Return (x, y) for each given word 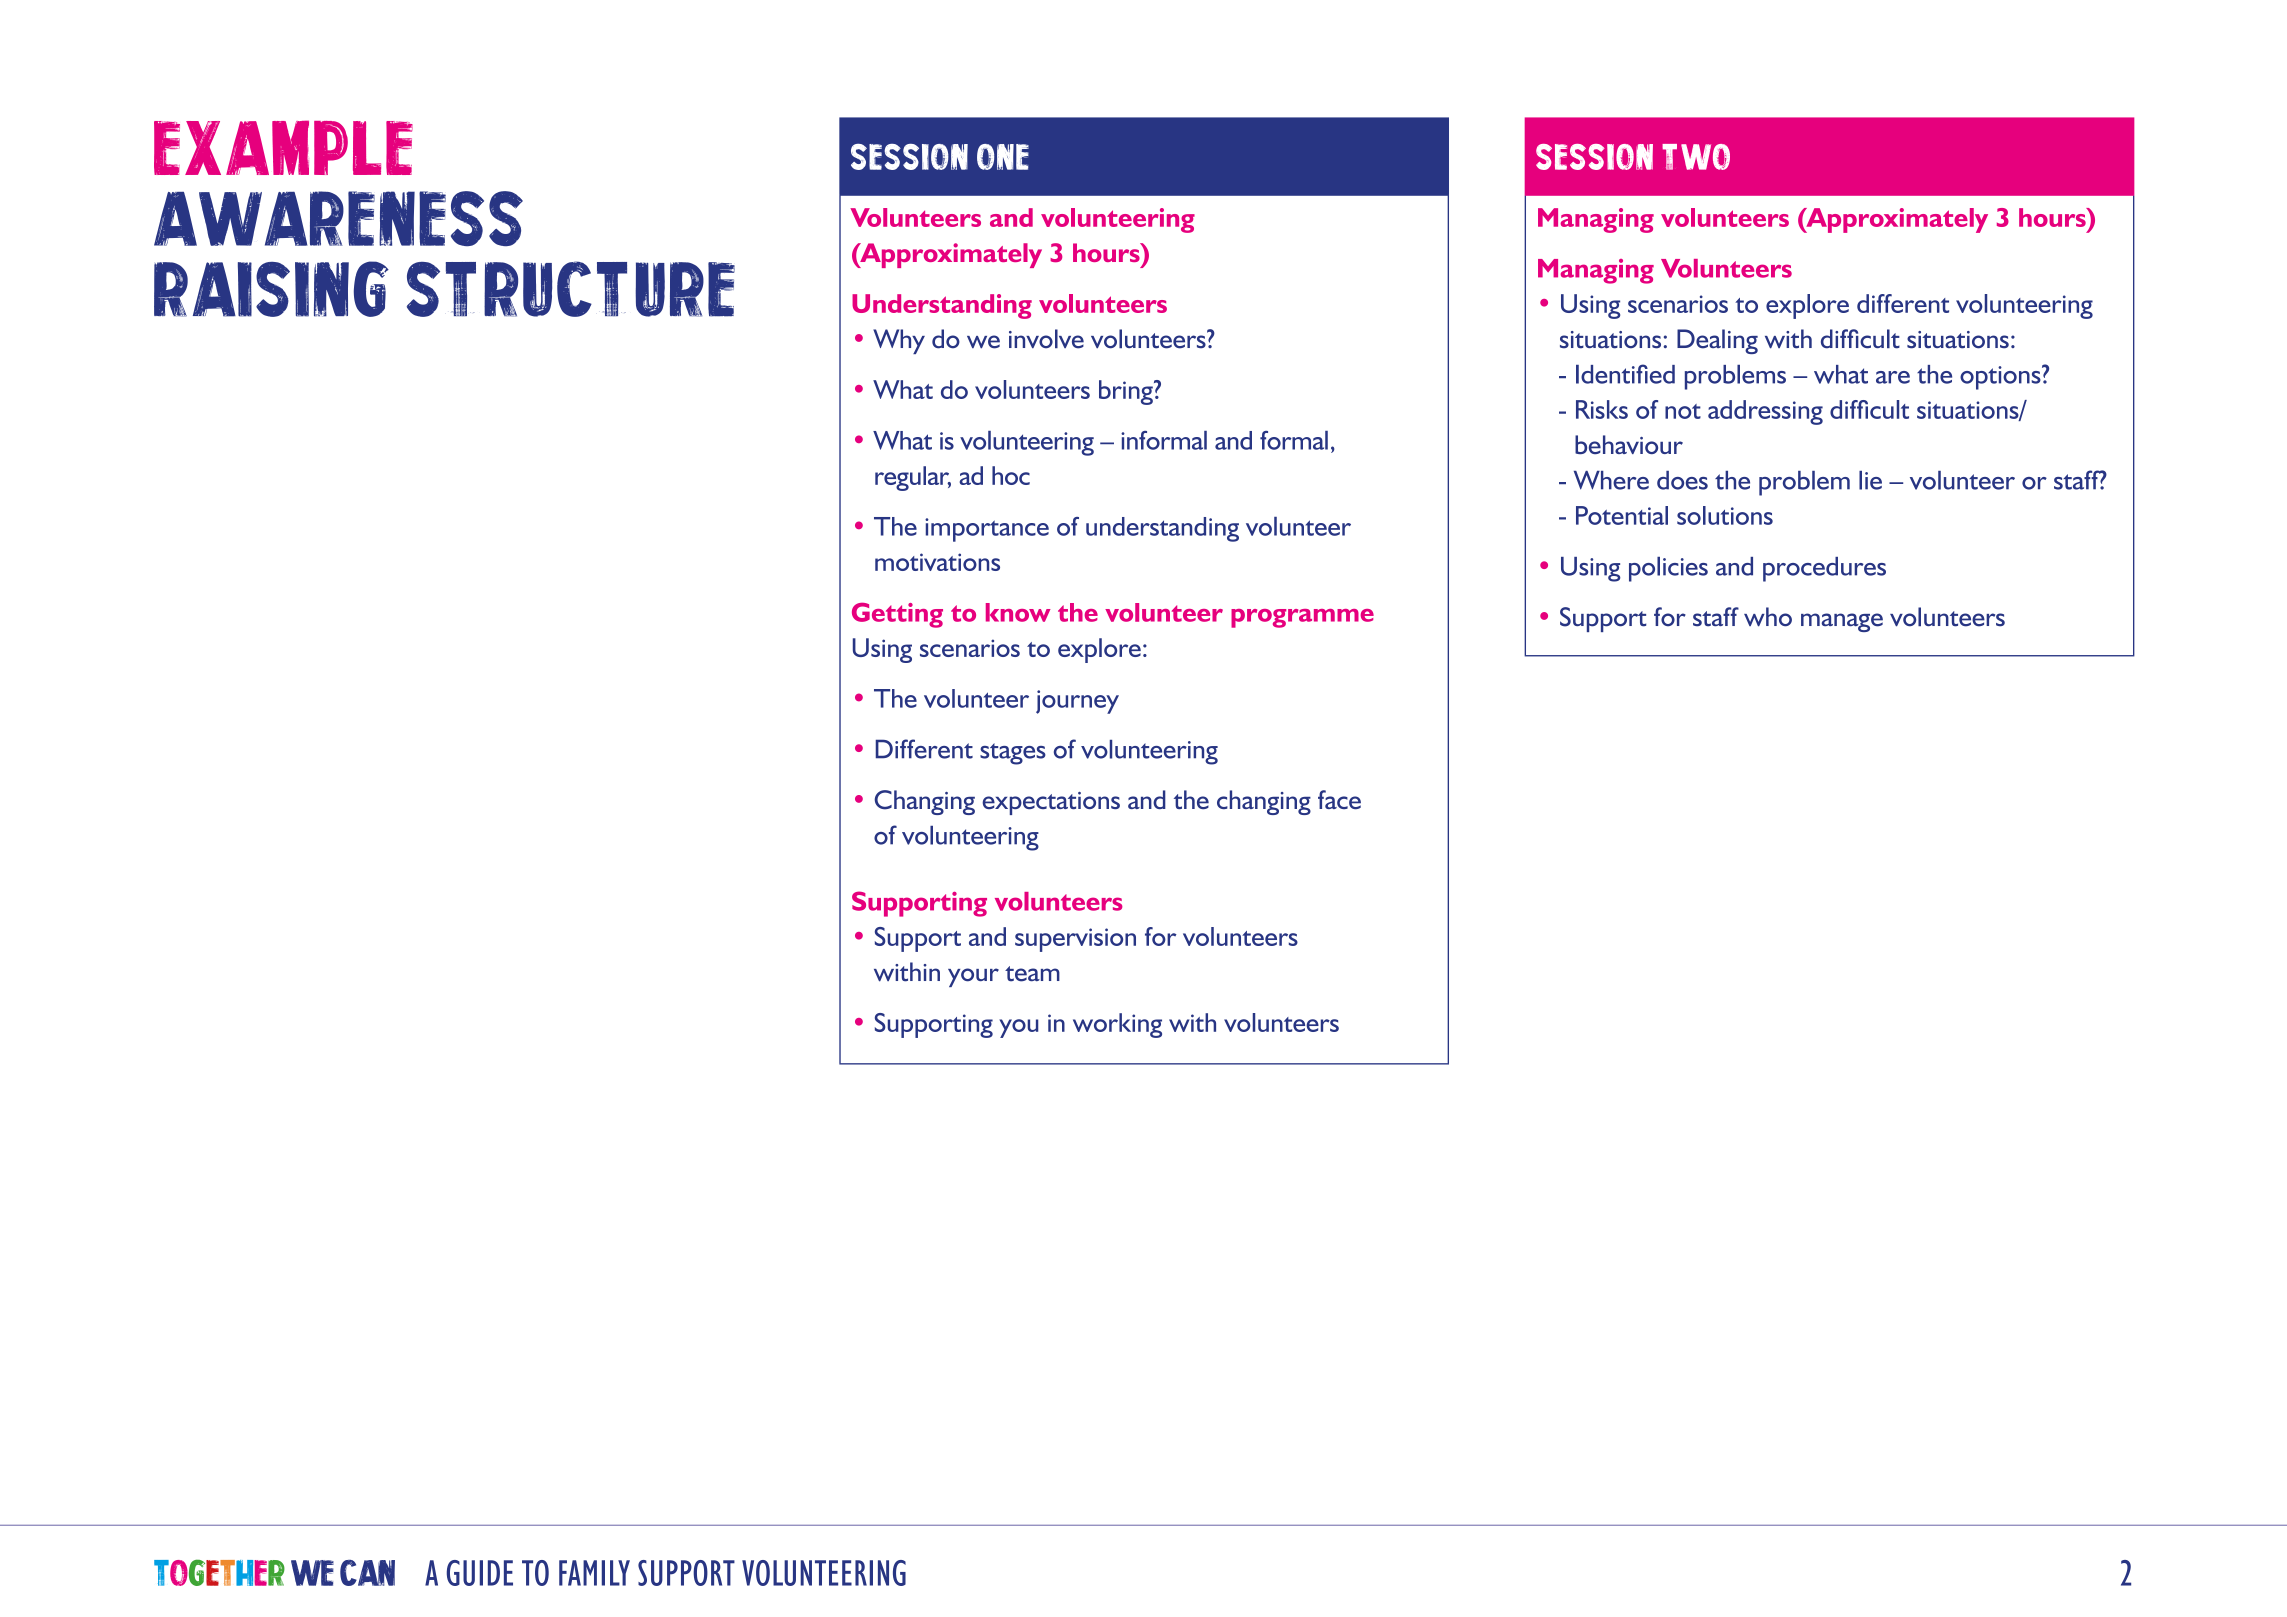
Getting (897, 615)
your (973, 977)
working (1117, 1025)
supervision (1075, 940)
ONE (1003, 157)
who (1768, 617)
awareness (338, 218)
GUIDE (480, 1573)
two (1696, 157)
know (1018, 612)
